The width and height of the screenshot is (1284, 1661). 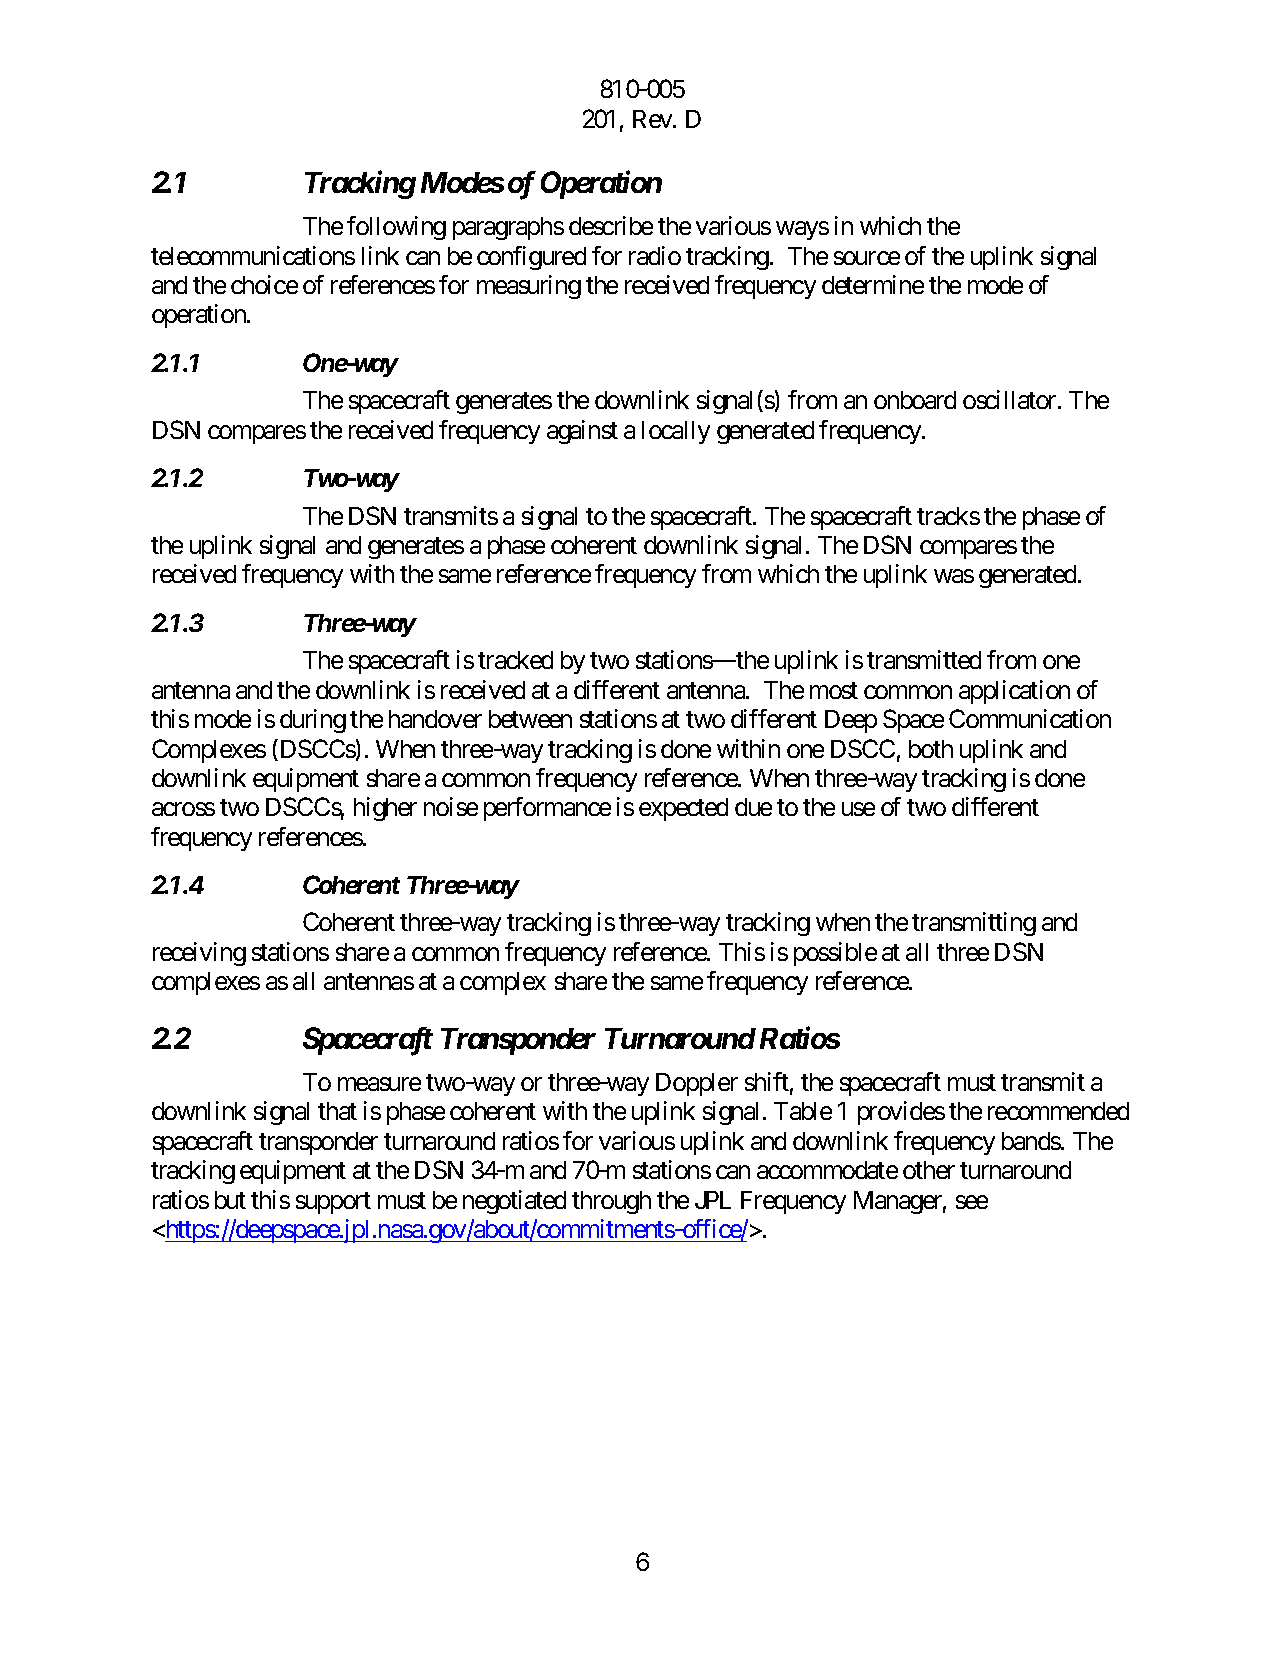 I want to click on locally, so click(x=676, y=432).
